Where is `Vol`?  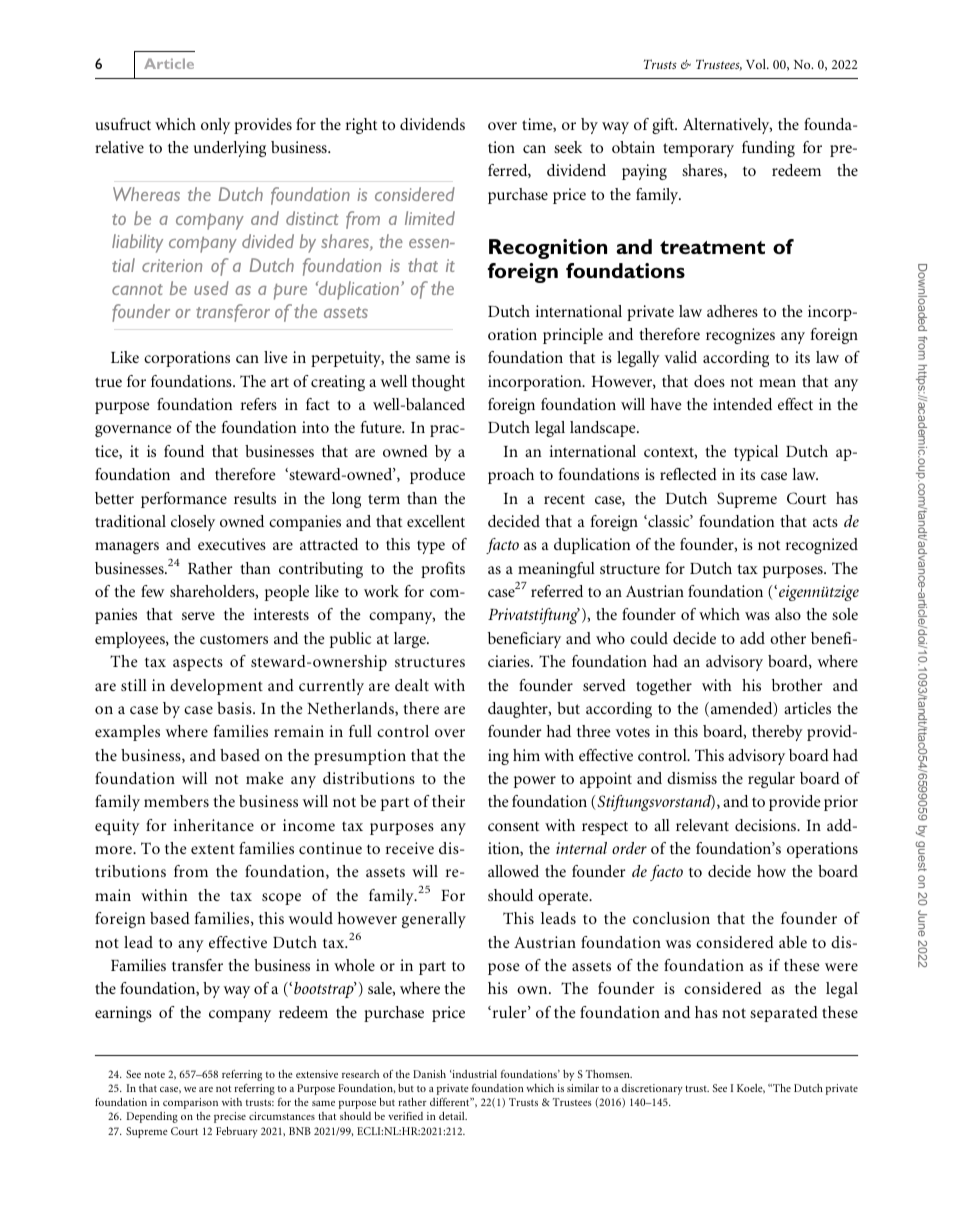 Vol is located at coordinates (757, 64).
